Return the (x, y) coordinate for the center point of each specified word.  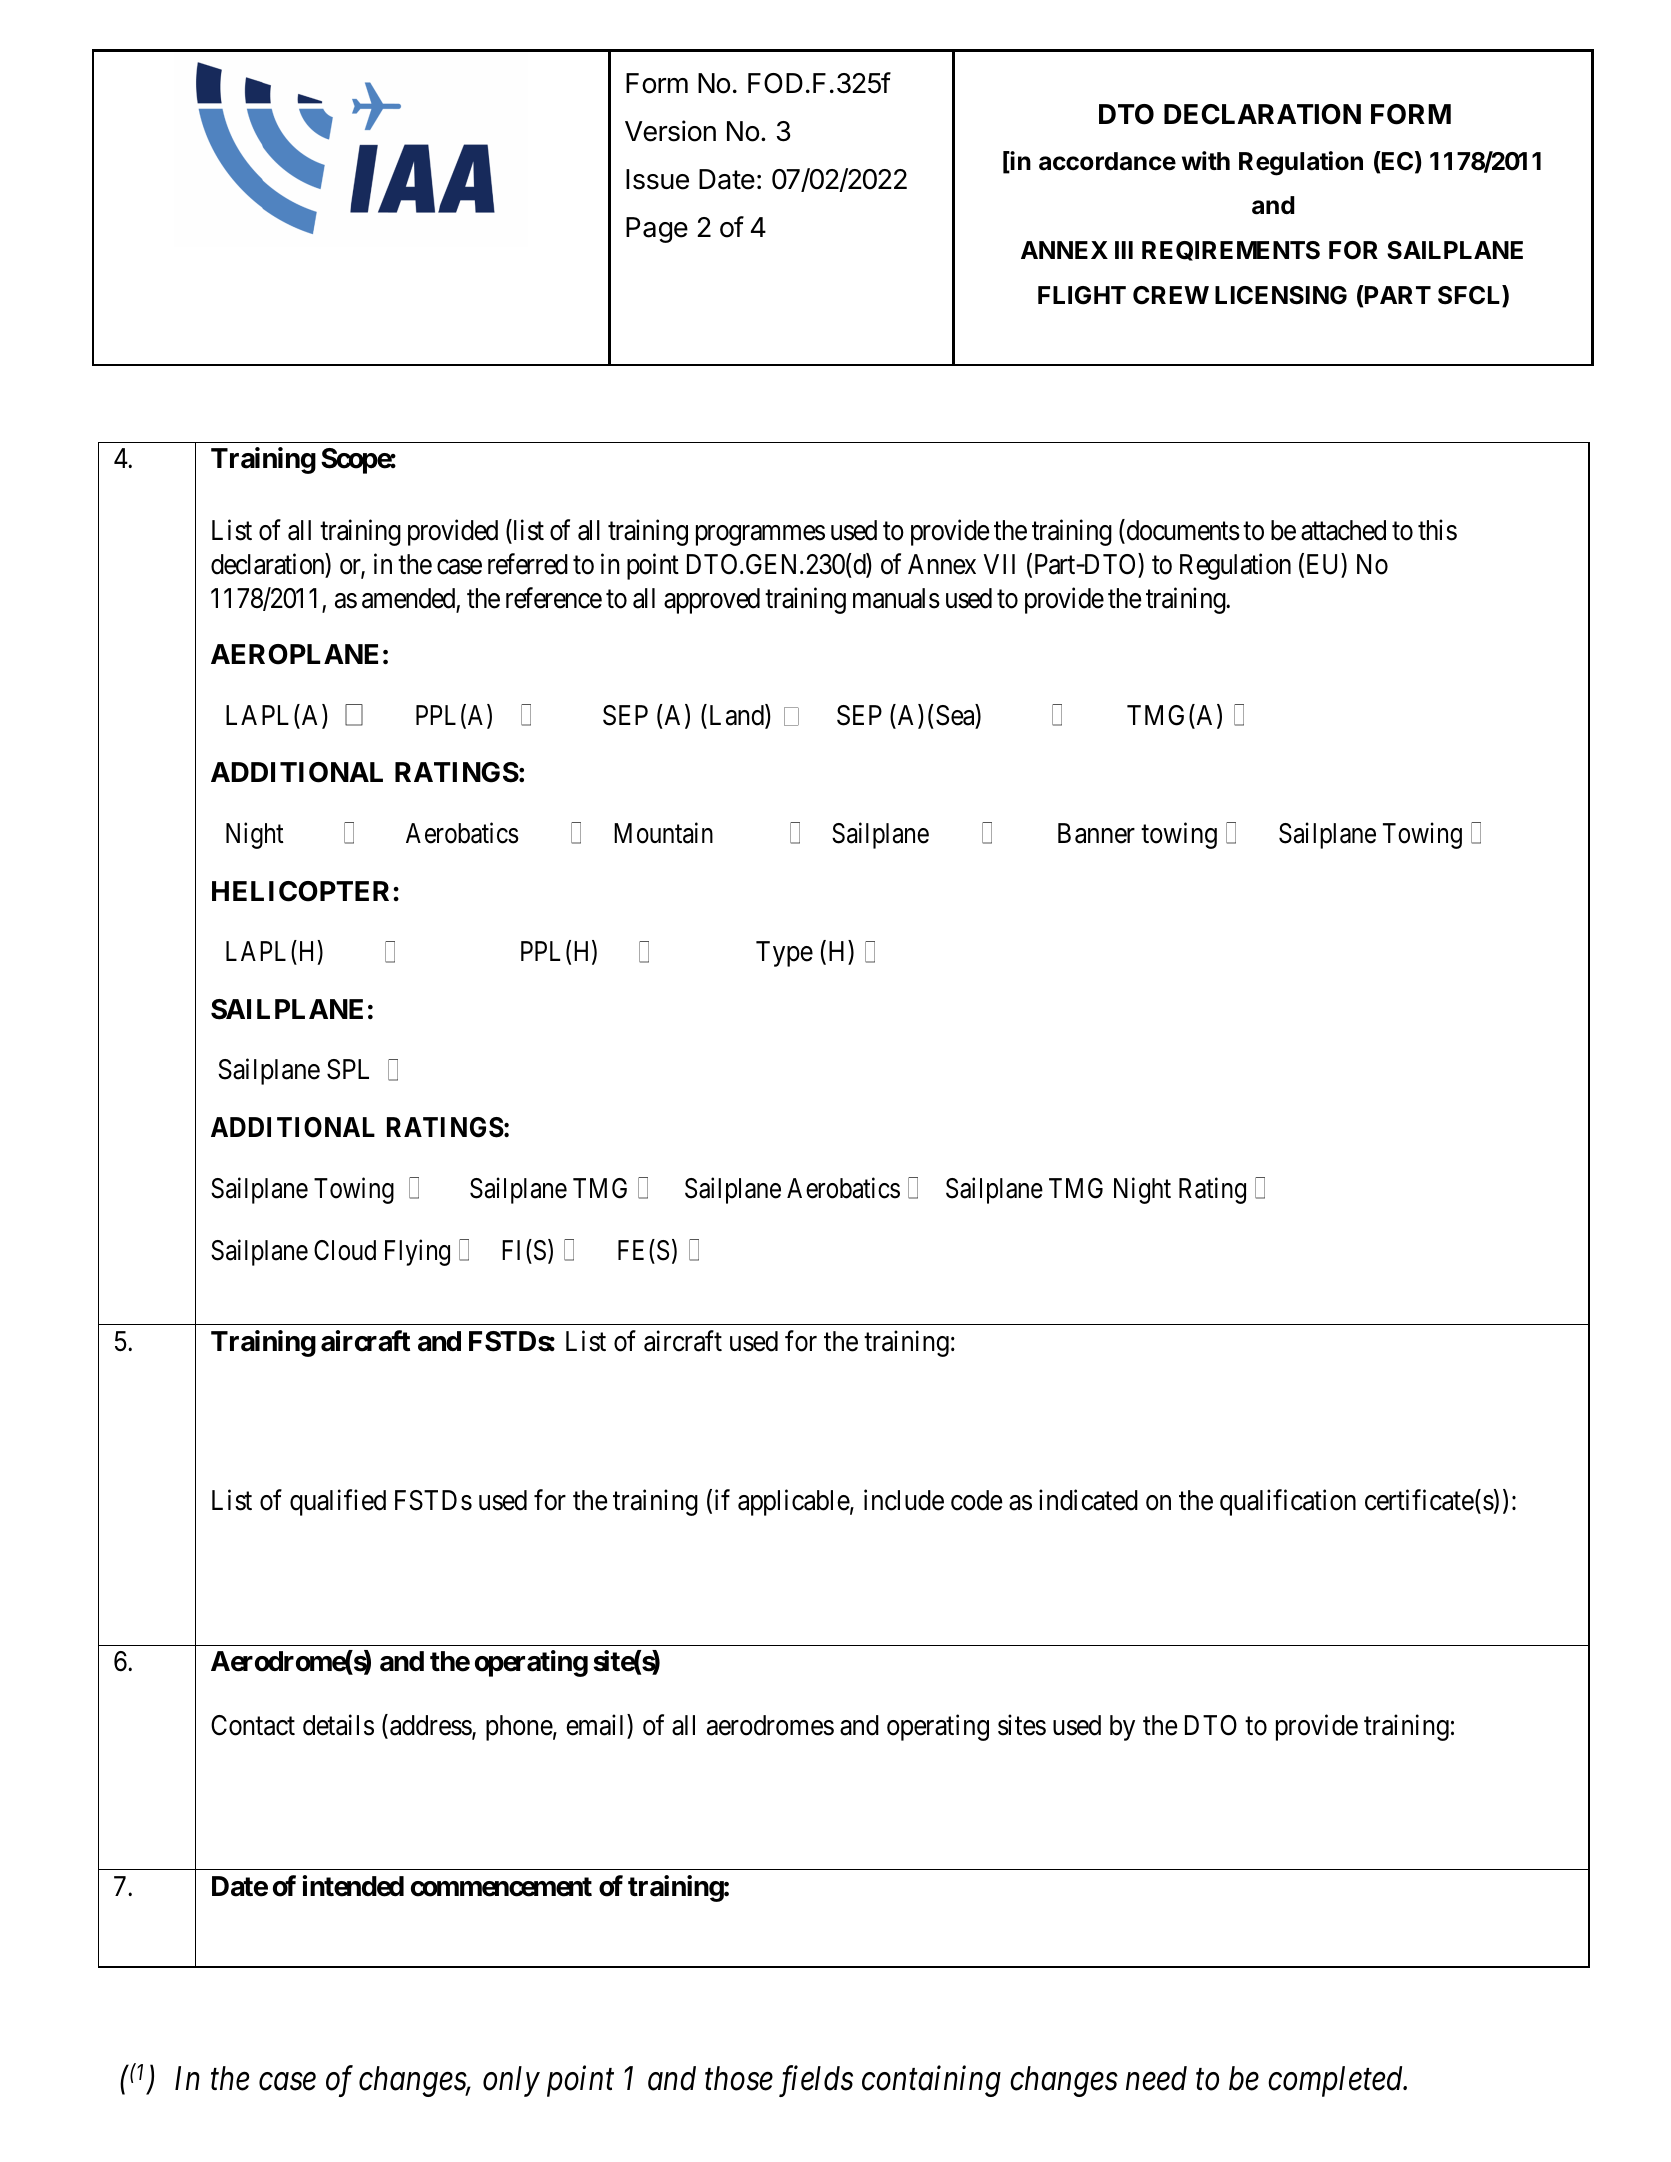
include (904, 1500)
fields (816, 2081)
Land (736, 716)
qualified (338, 1502)
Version (670, 131)
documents (1182, 531)
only (511, 2081)
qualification (1288, 1502)
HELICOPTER (300, 891)
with (1206, 160)
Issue (657, 179)
